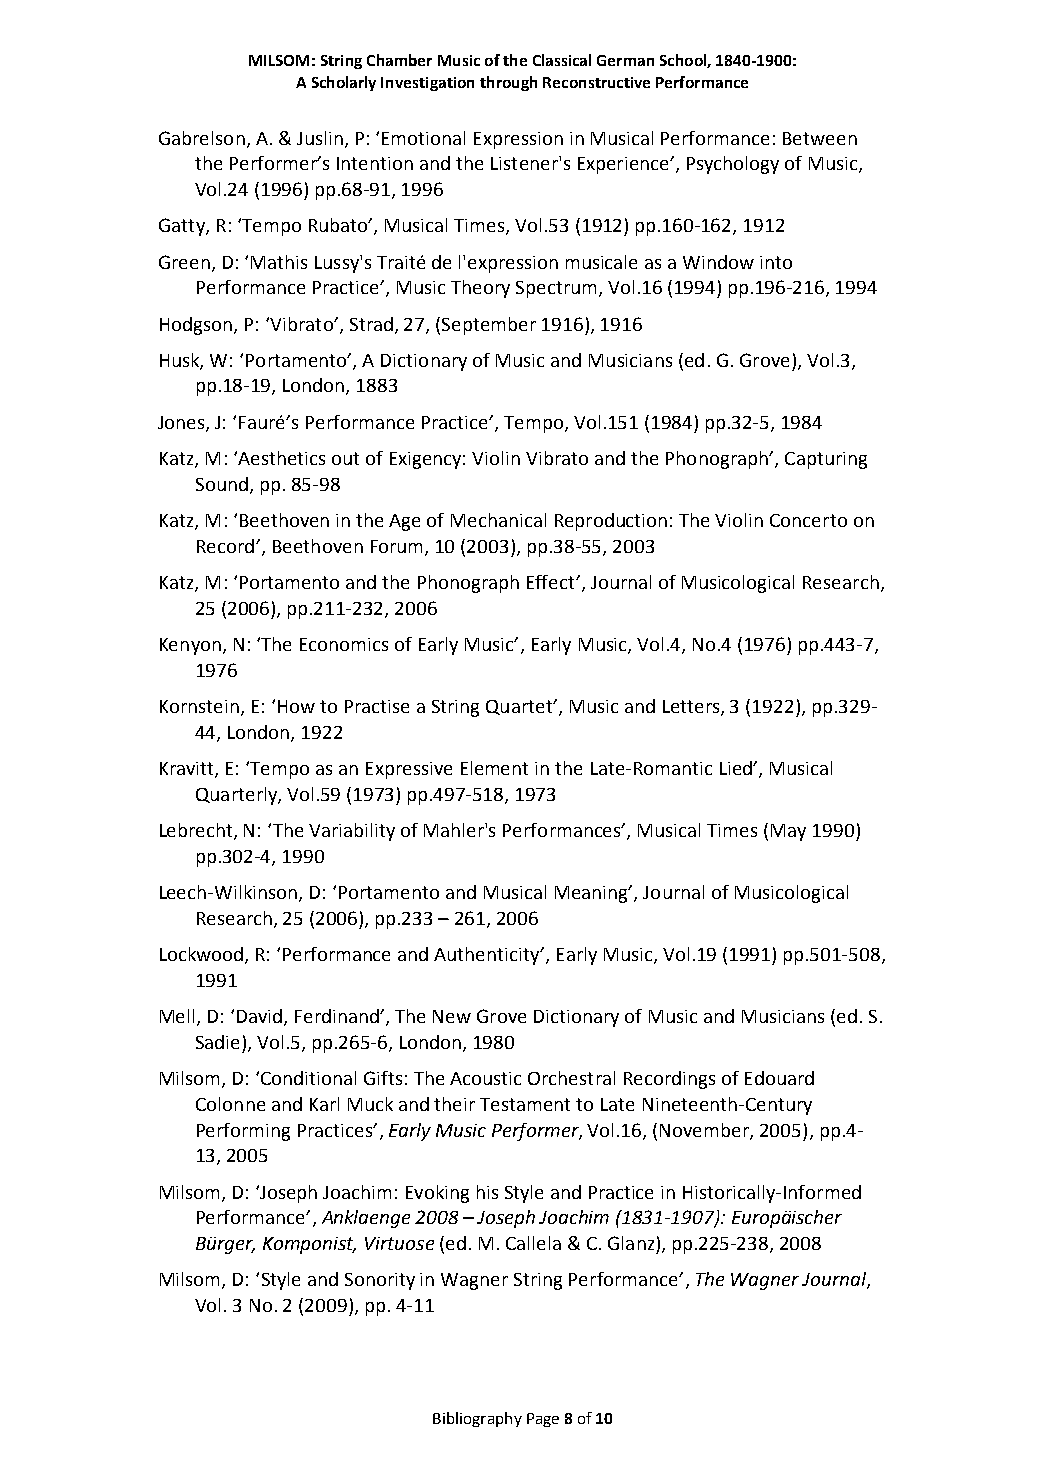  What do you see at coordinates (552, 582) in the image?
I see `Effect` at bounding box center [552, 582].
